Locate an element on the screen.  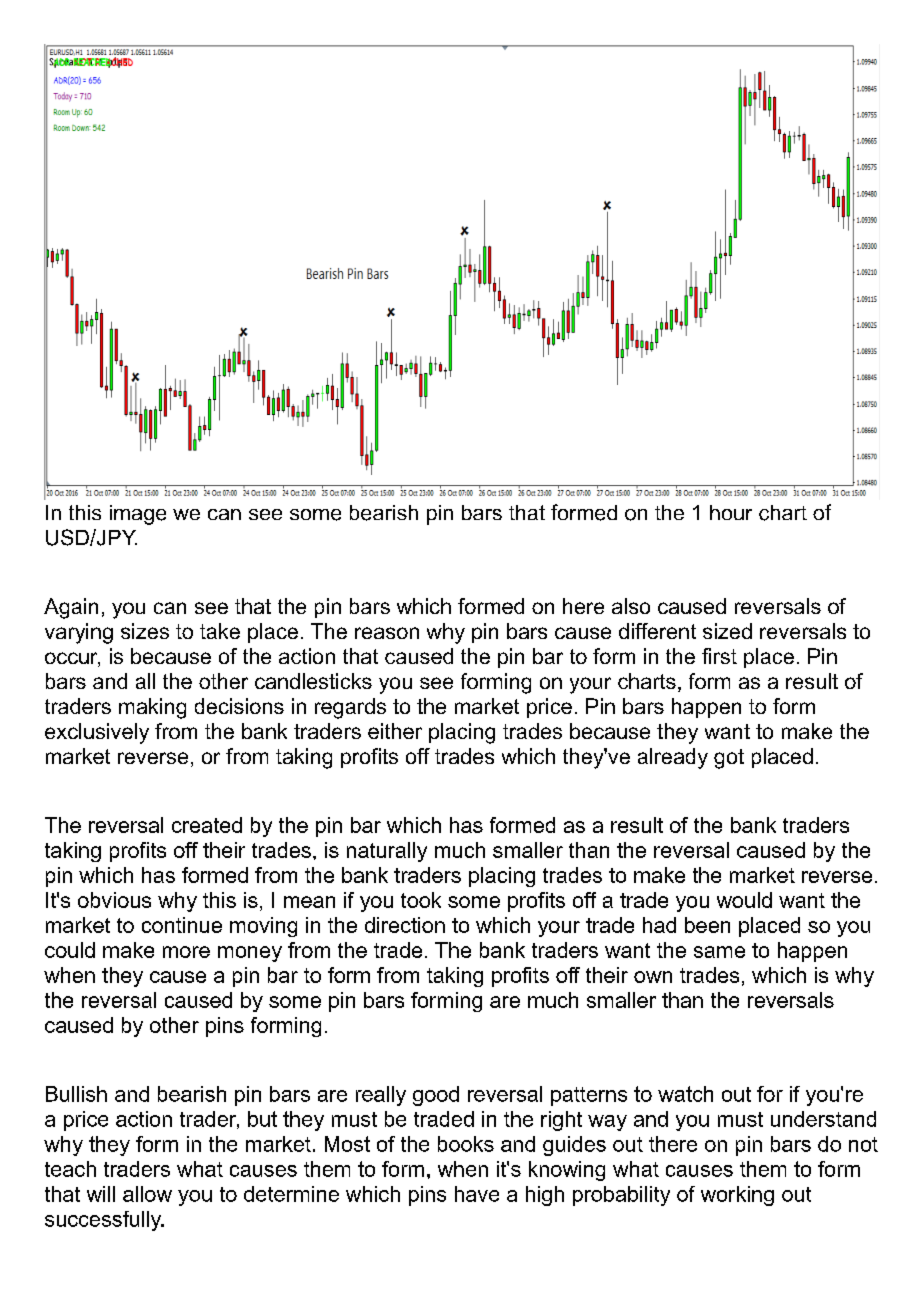
allow is located at coordinates (147, 1194).
